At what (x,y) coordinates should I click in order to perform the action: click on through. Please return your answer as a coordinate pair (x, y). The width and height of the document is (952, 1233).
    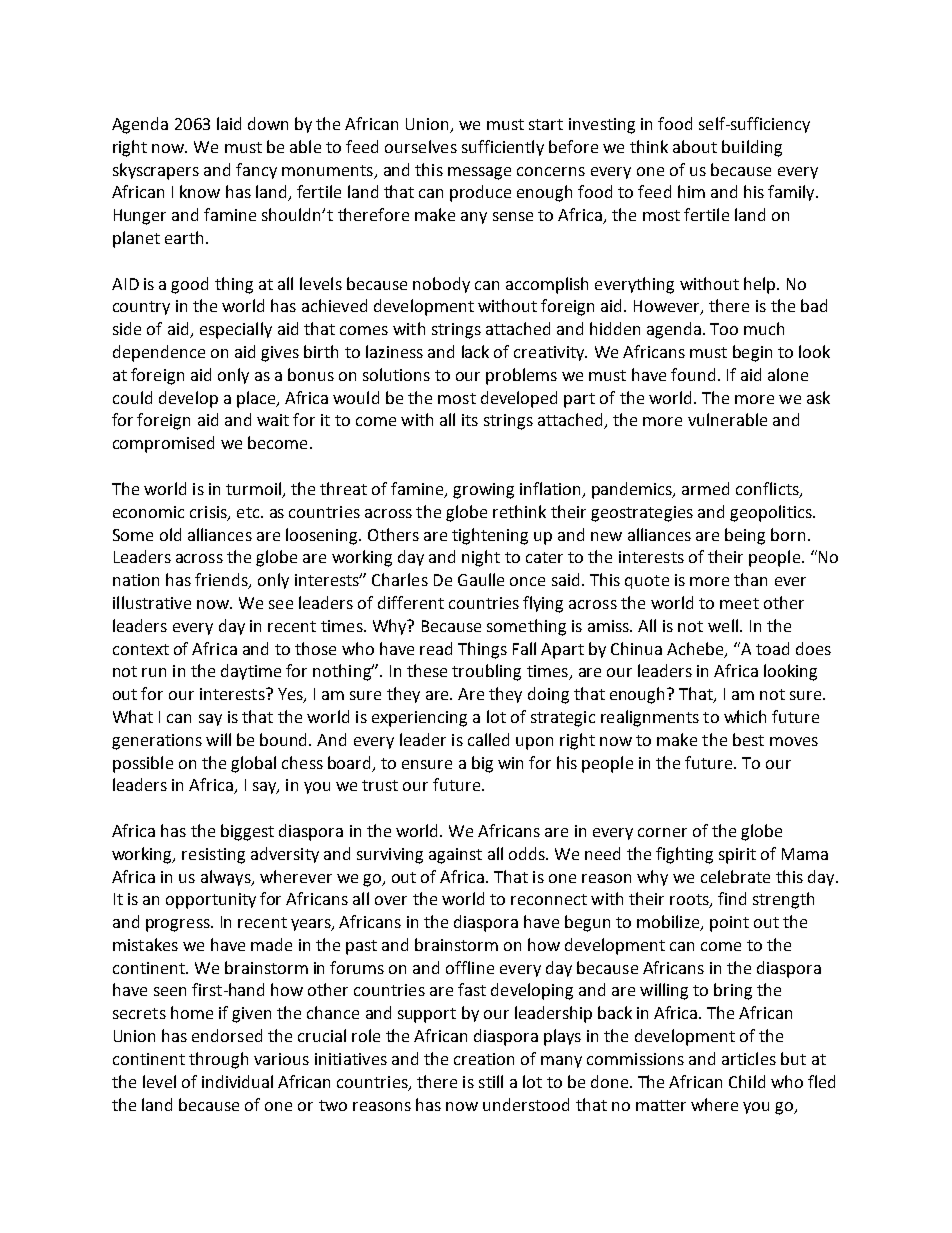
    Looking at the image, I should click on (218, 1060).
